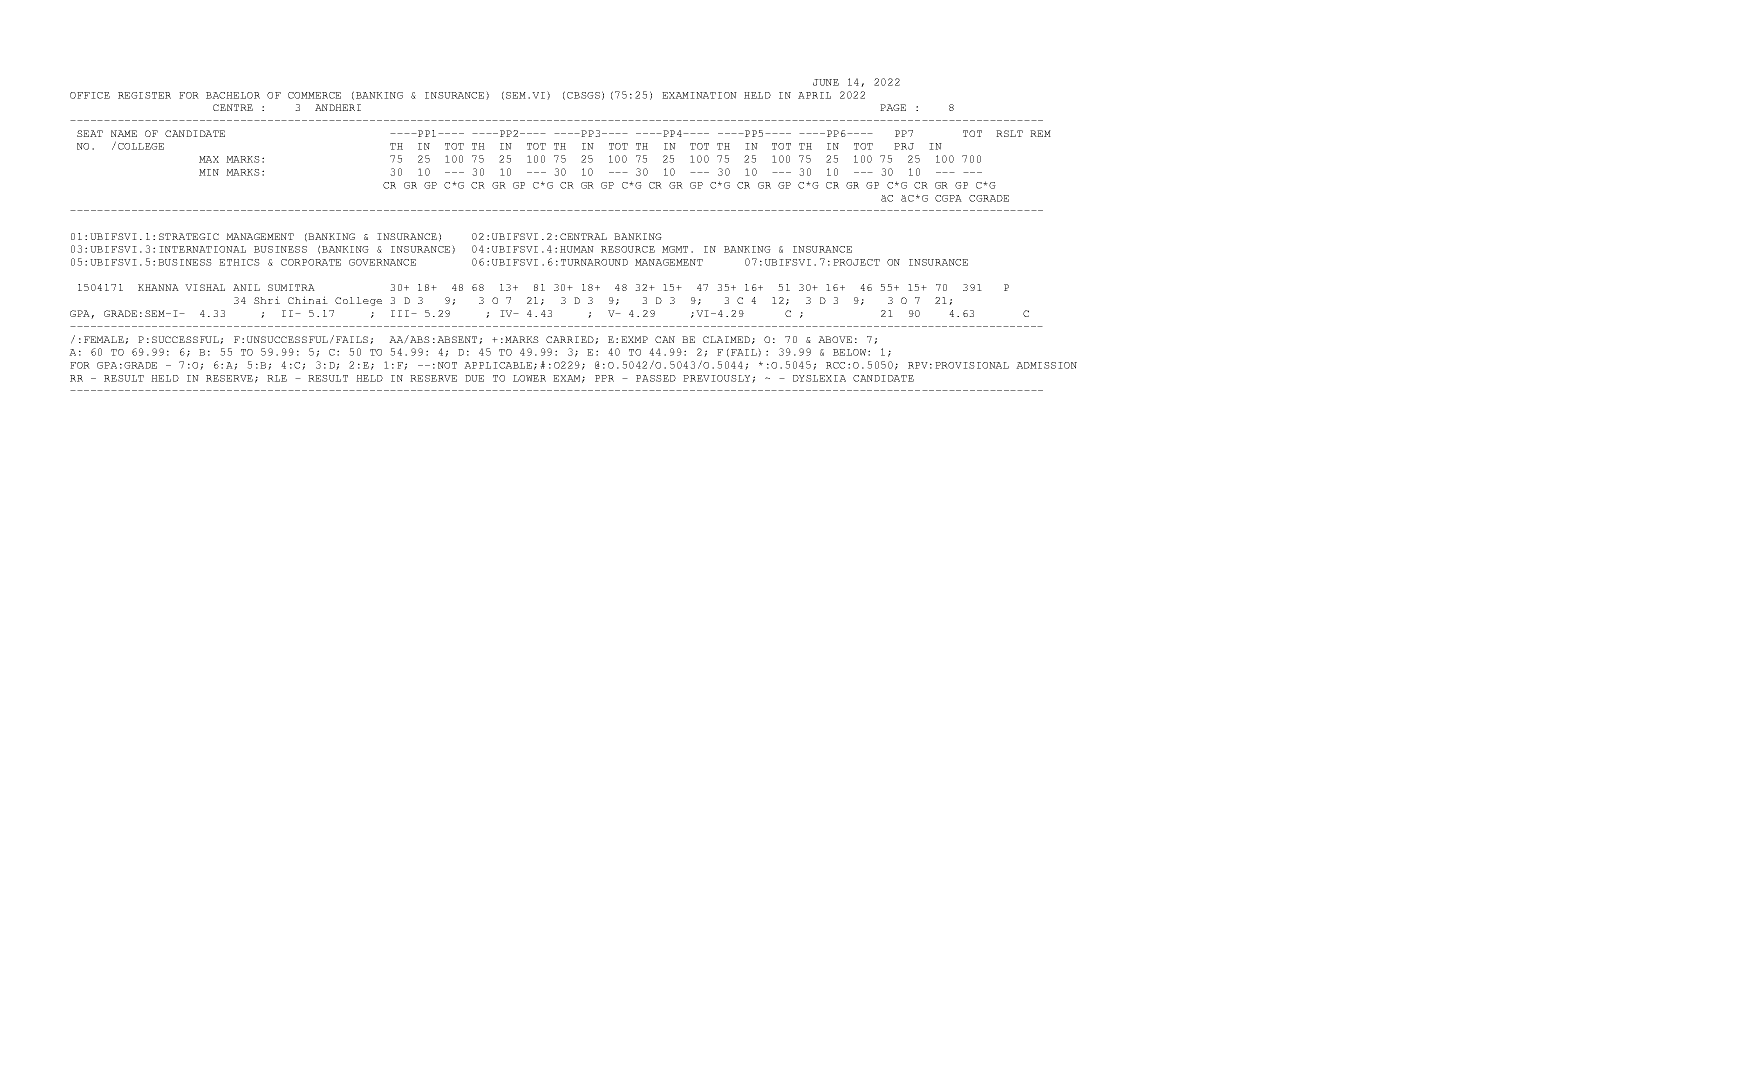 This screenshot has height=1069, width=1760. Describe the element at coordinates (814, 95) in the screenshot. I see `APRIL` at that location.
